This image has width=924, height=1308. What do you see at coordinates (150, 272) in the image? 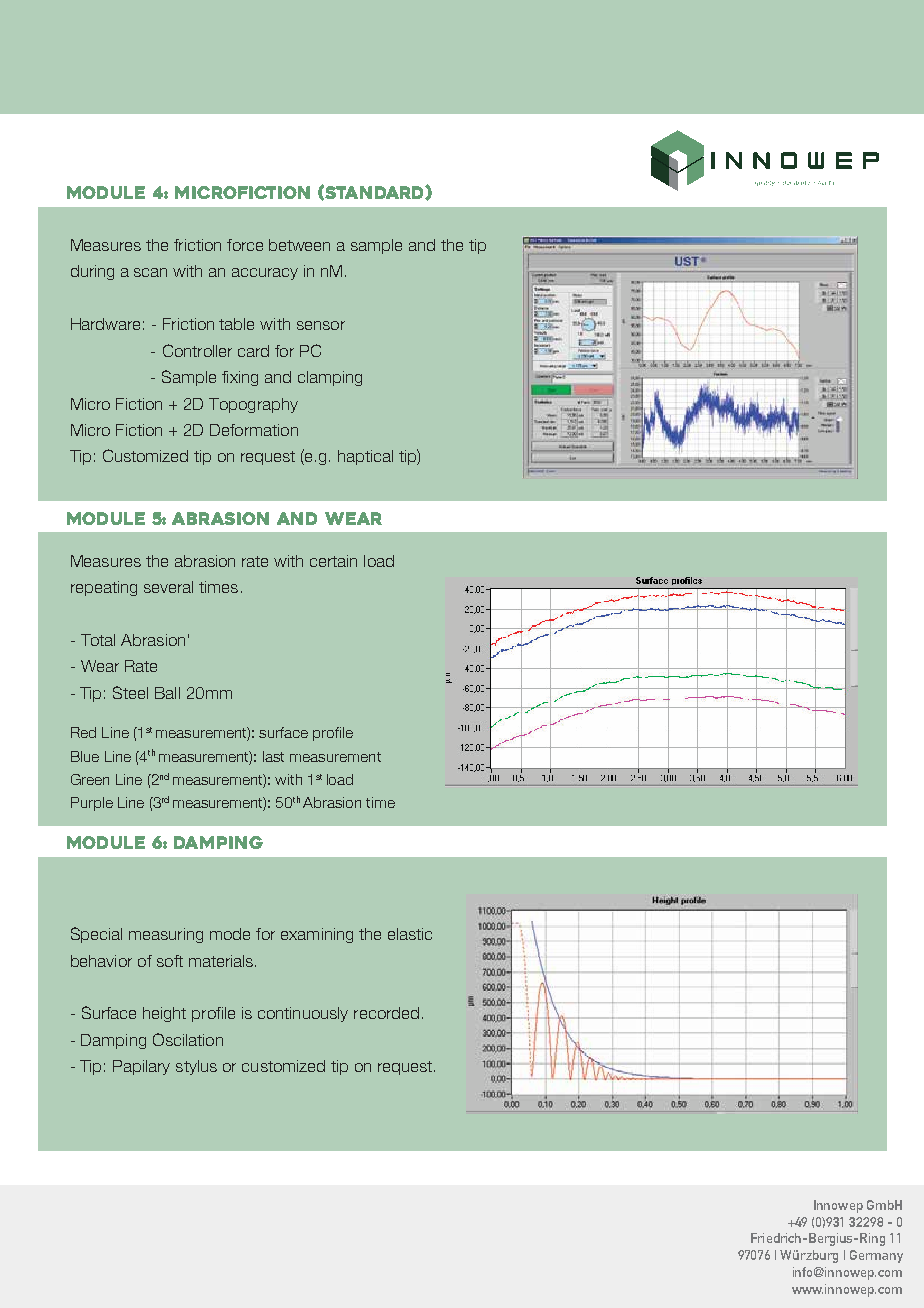
I see `scan` at bounding box center [150, 272].
